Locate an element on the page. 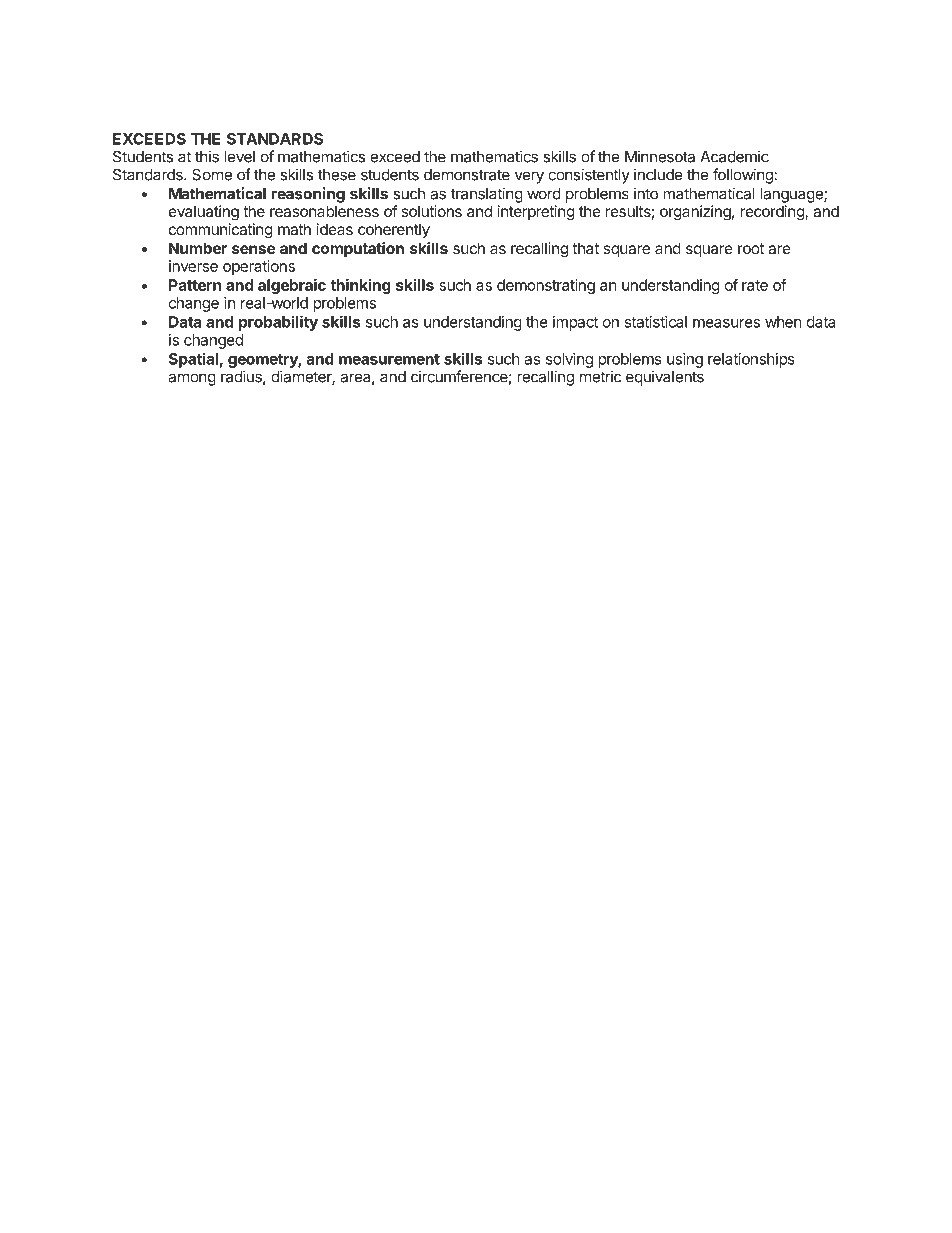  impact is located at coordinates (575, 323).
